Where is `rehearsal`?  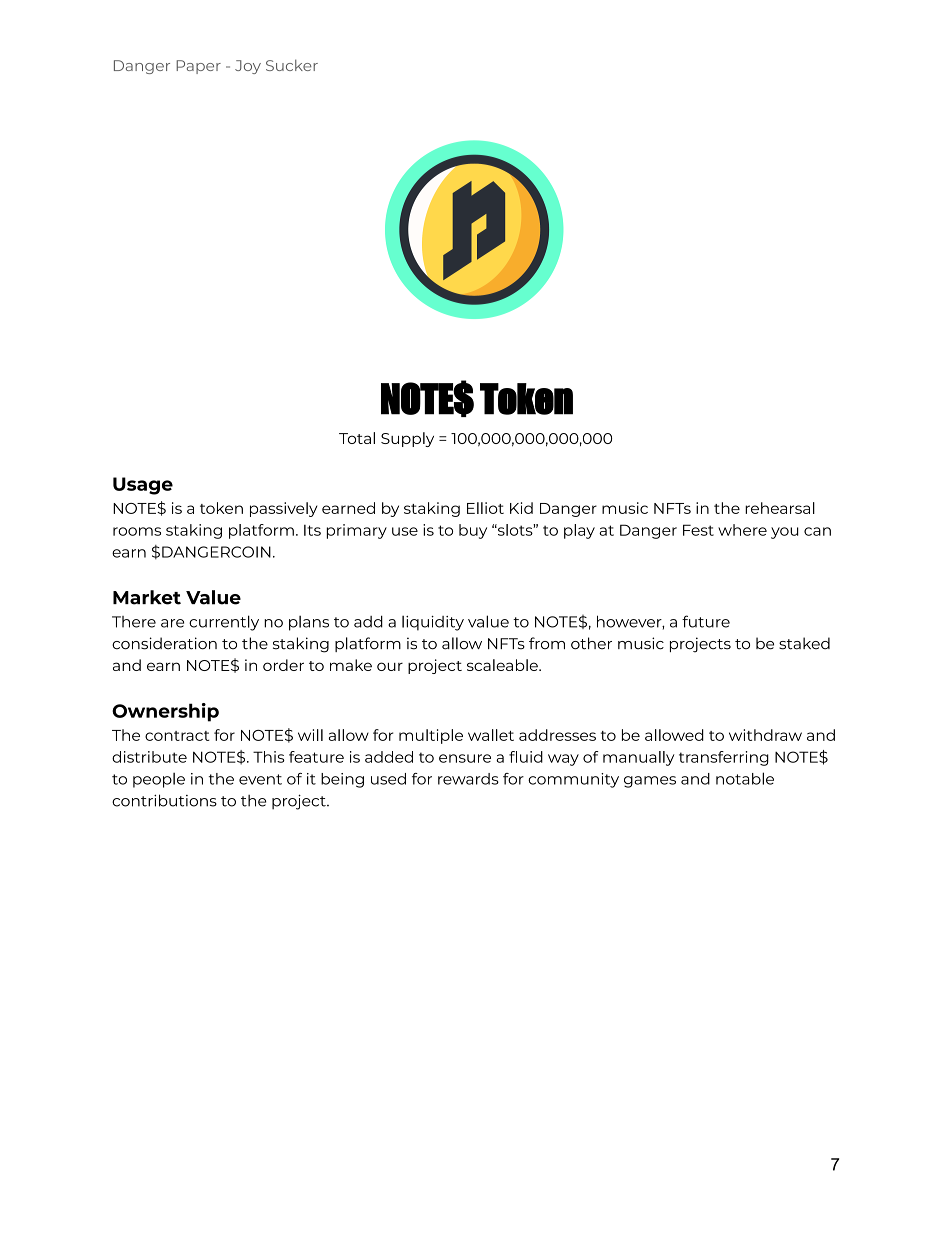
rehearsal is located at coordinates (780, 508).
